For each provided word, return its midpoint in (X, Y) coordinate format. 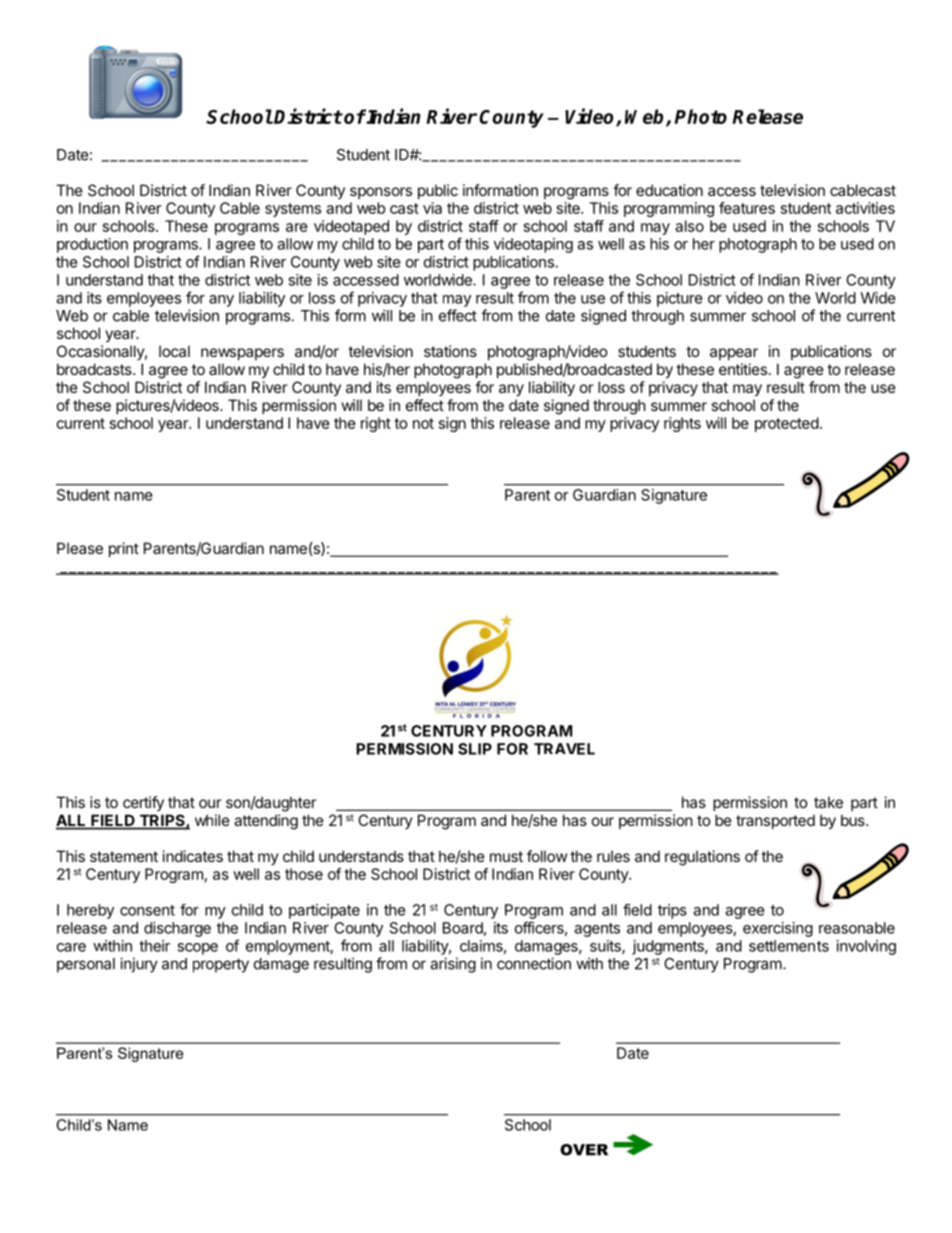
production (92, 245)
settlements (789, 946)
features (747, 208)
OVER (584, 1150)
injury (139, 965)
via (432, 208)
